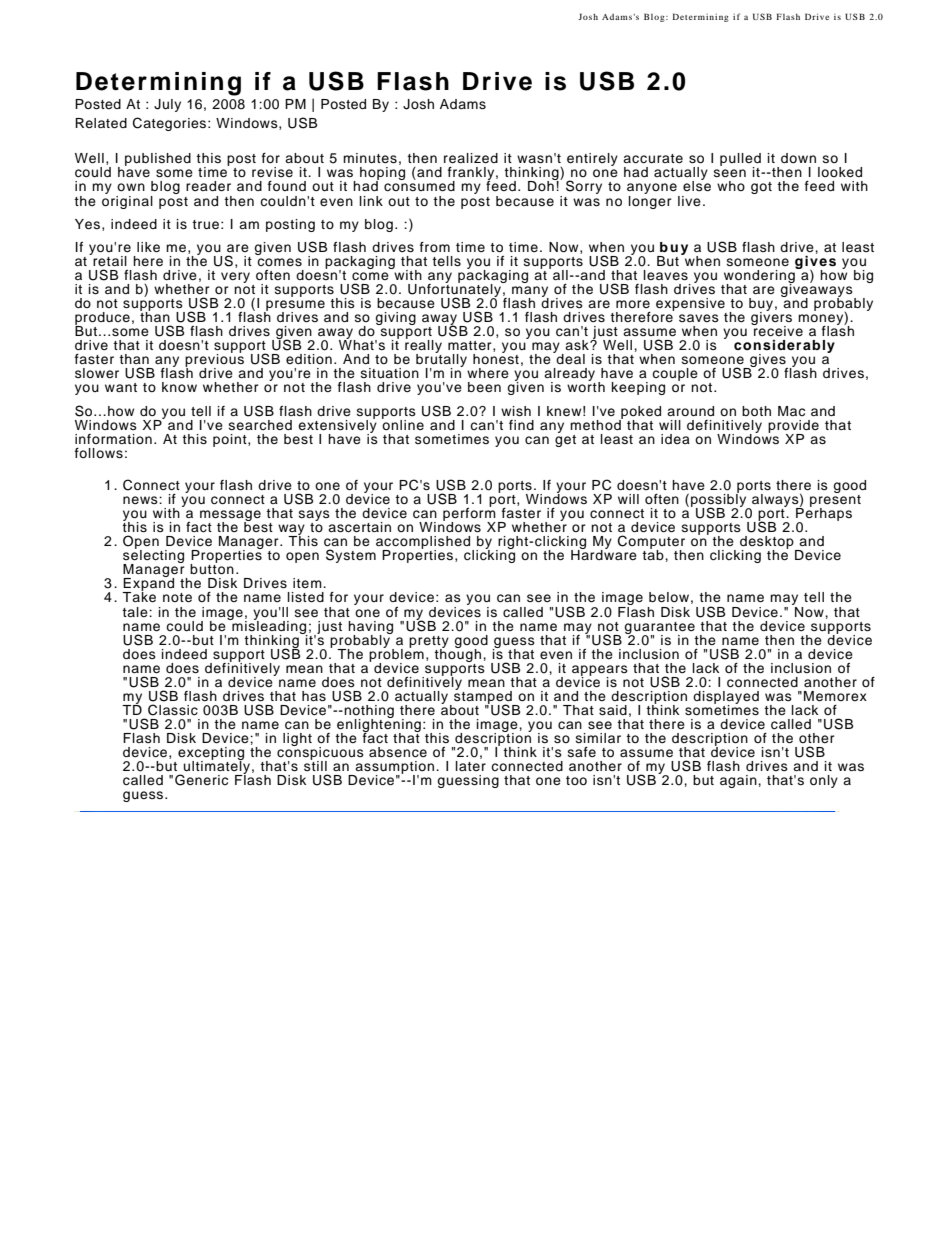 Image resolution: width=952 pixels, height=1233 pixels. I want to click on later, so click(471, 764).
